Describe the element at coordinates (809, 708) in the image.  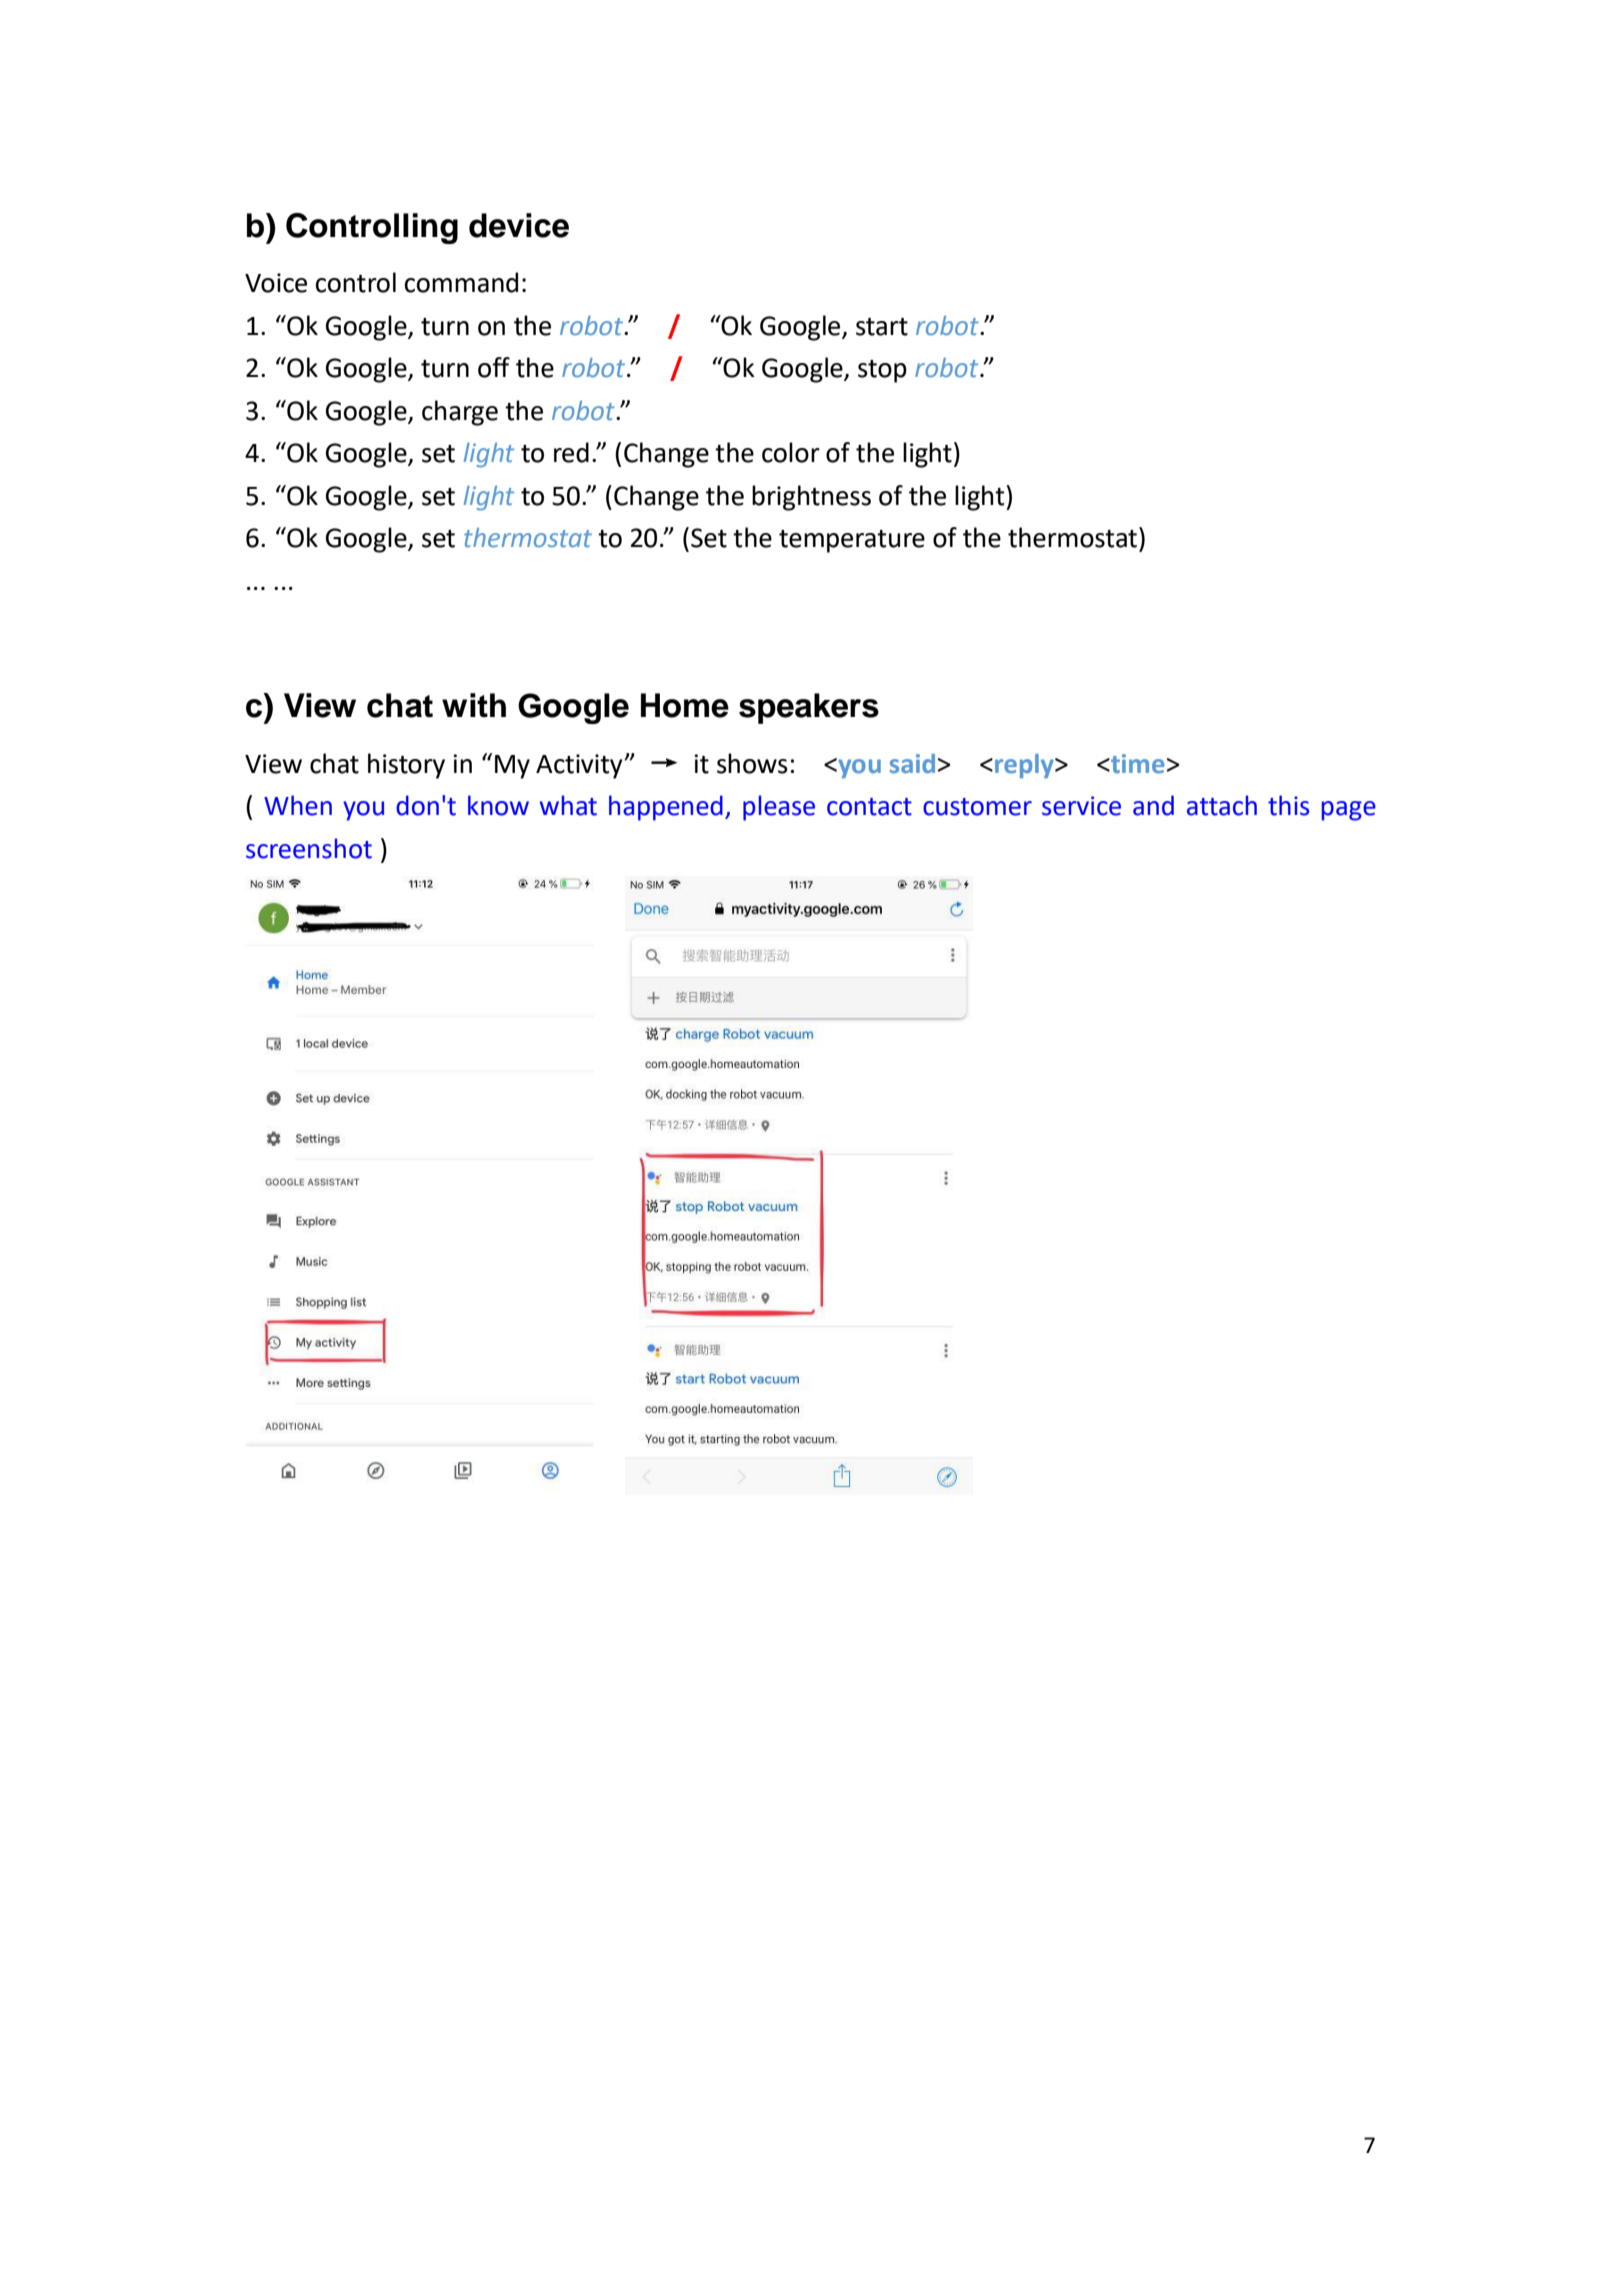
I see `speakers` at that location.
